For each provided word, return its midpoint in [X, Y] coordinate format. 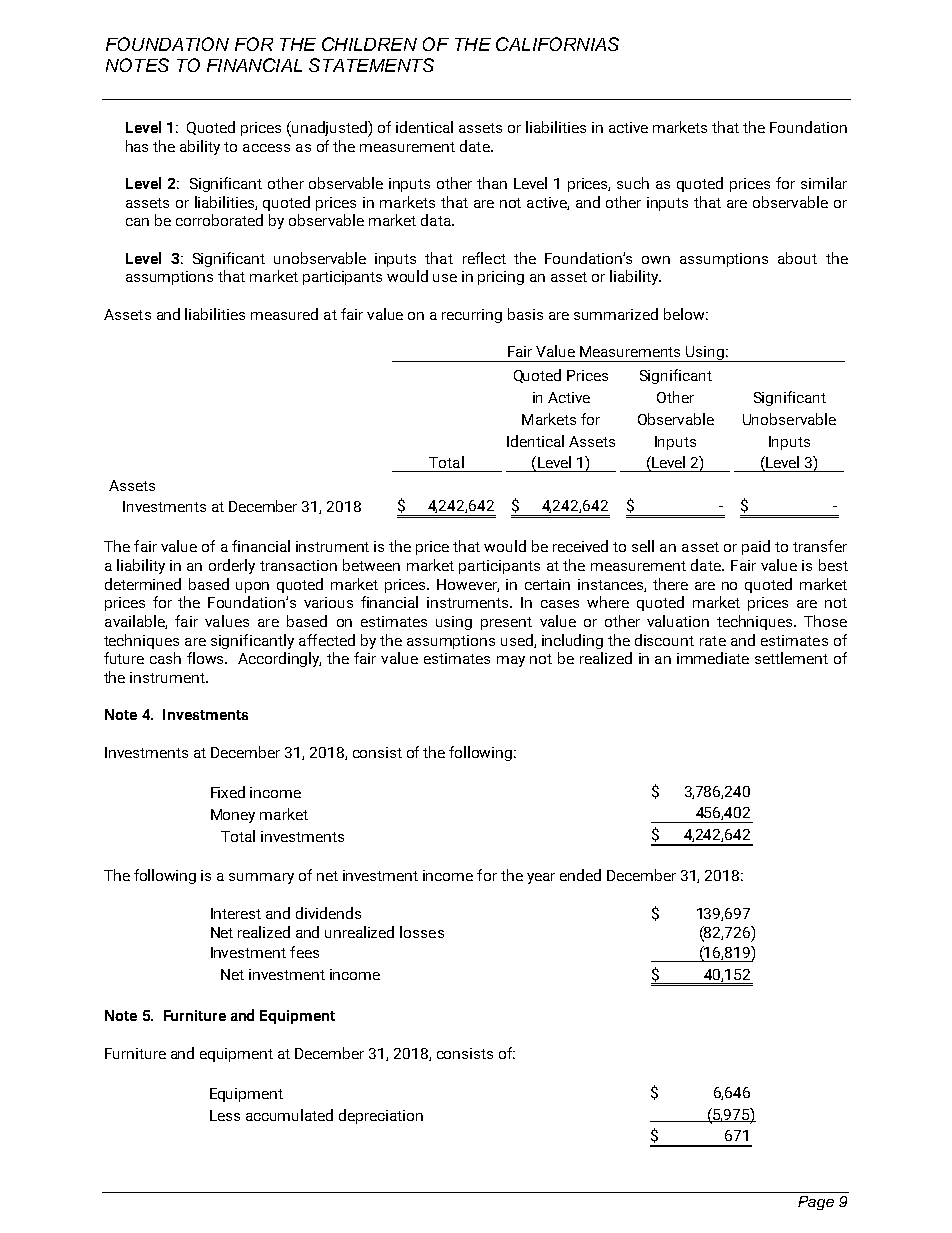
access [266, 148]
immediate [713, 658]
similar [824, 183]
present [506, 623]
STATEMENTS [371, 65]
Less [225, 1115]
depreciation [381, 1116]
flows [207, 658]
